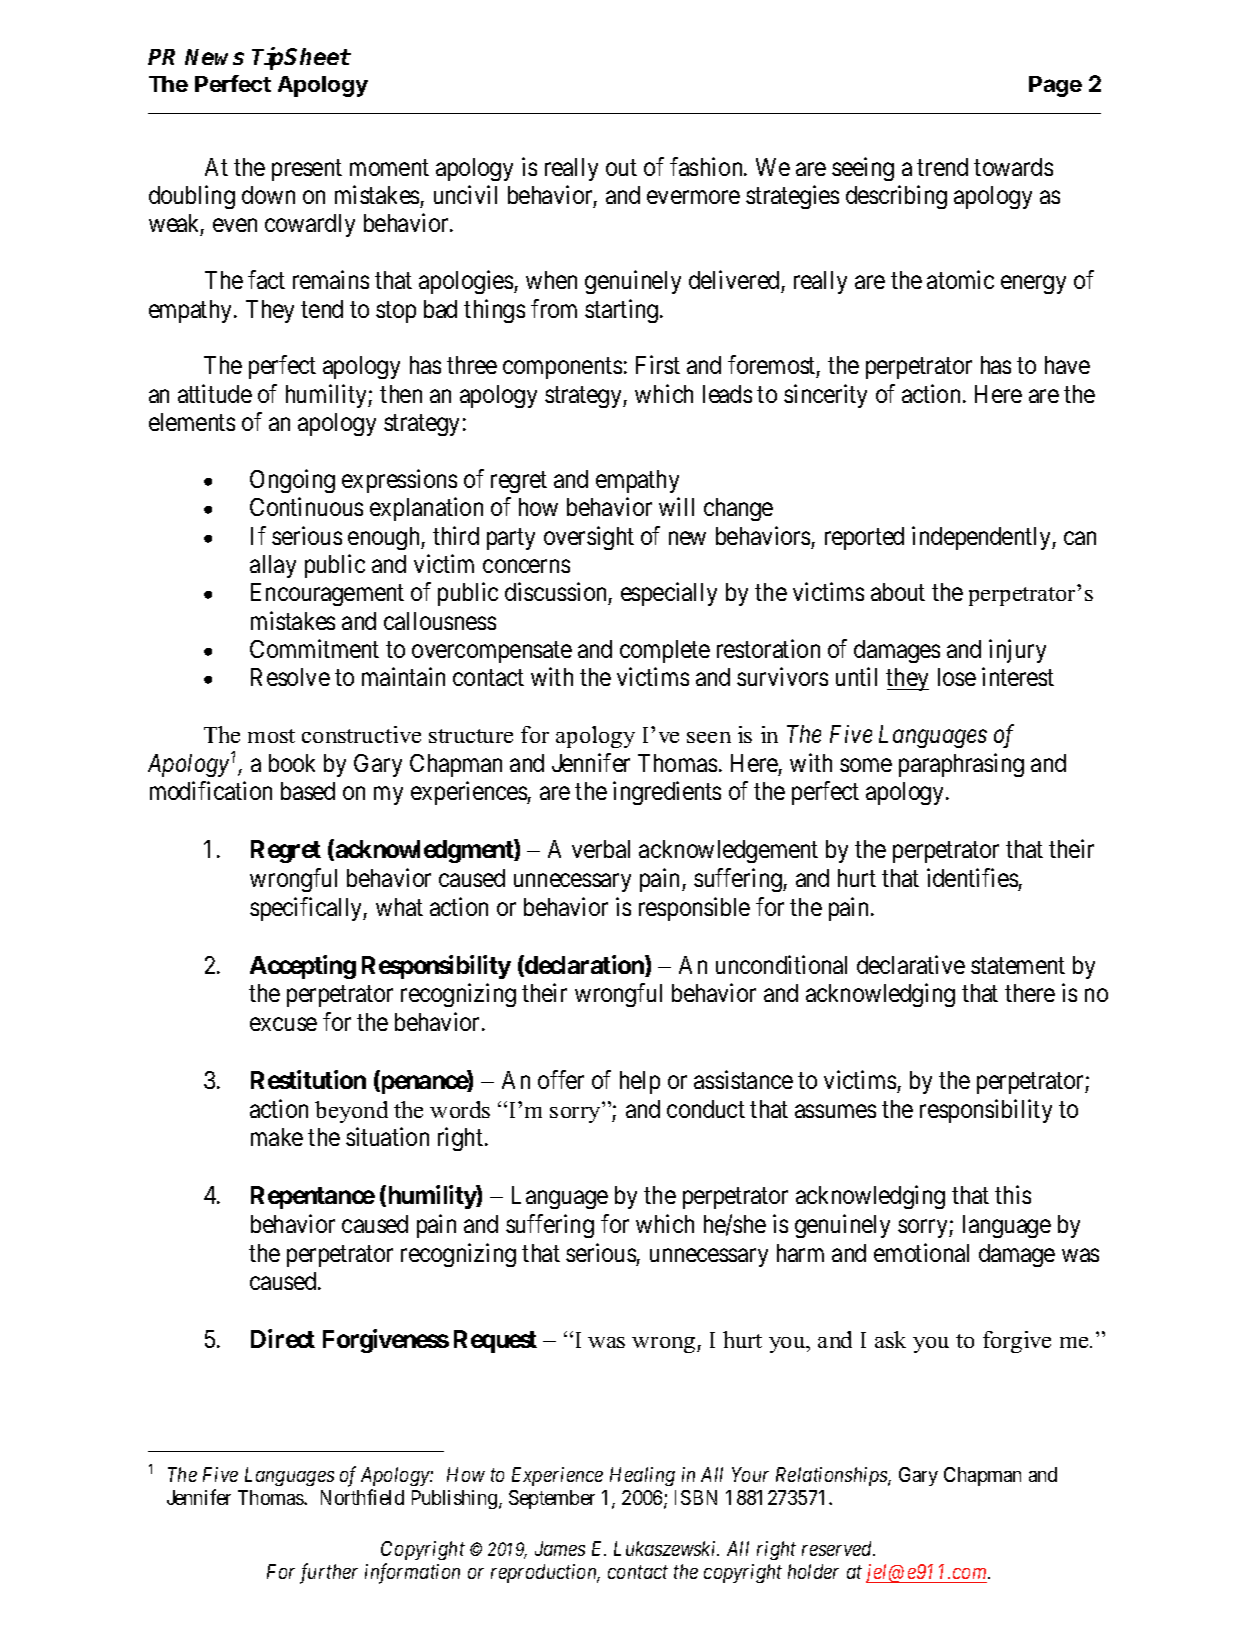 The width and height of the screenshot is (1258, 1628). Describe the element at coordinates (669, 594) in the screenshot. I see `especially` at that location.
